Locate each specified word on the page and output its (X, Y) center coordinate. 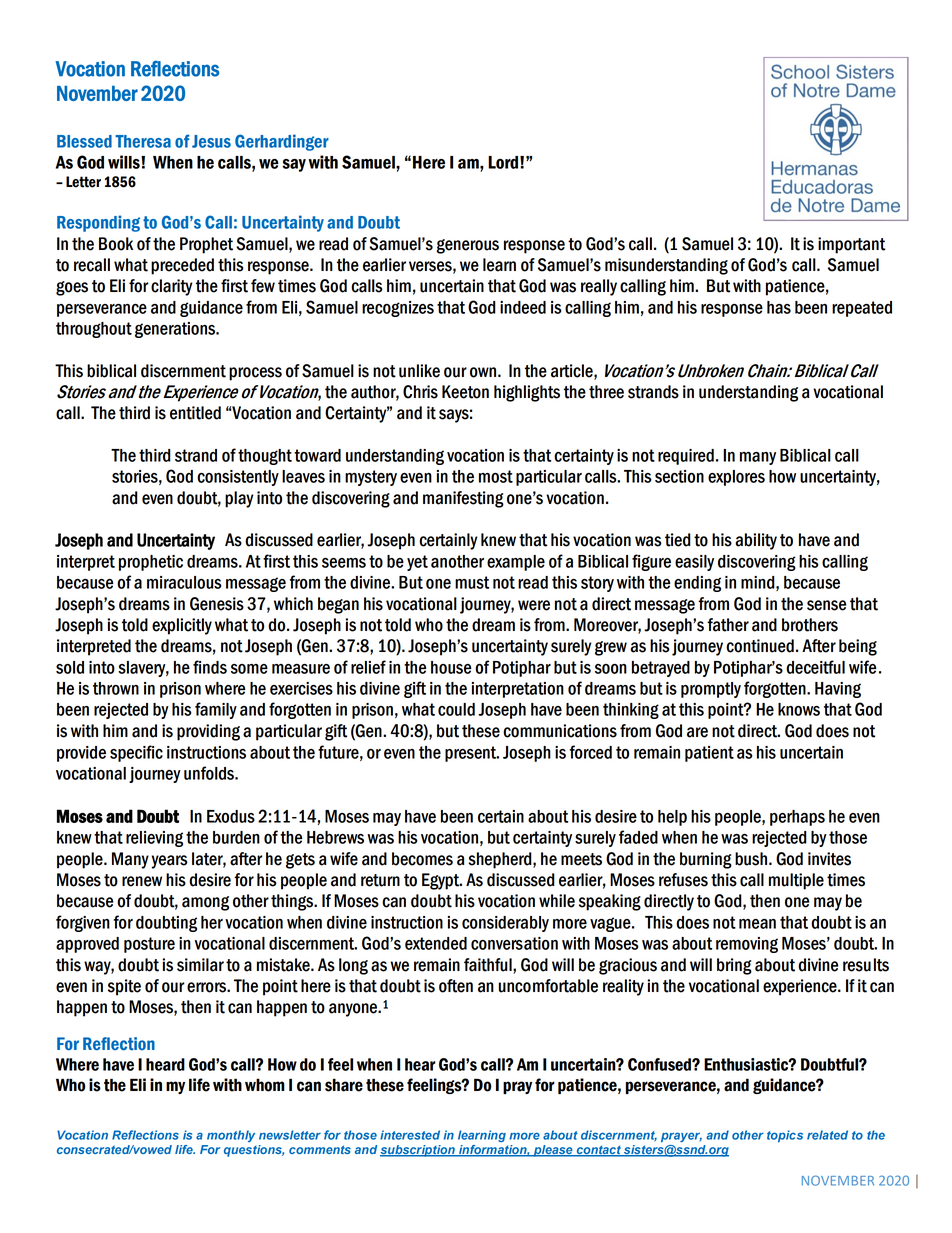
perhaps (797, 818)
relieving (154, 839)
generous (468, 246)
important (851, 245)
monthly (231, 1136)
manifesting (463, 499)
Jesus (211, 141)
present (471, 754)
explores (736, 478)
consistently (238, 478)
